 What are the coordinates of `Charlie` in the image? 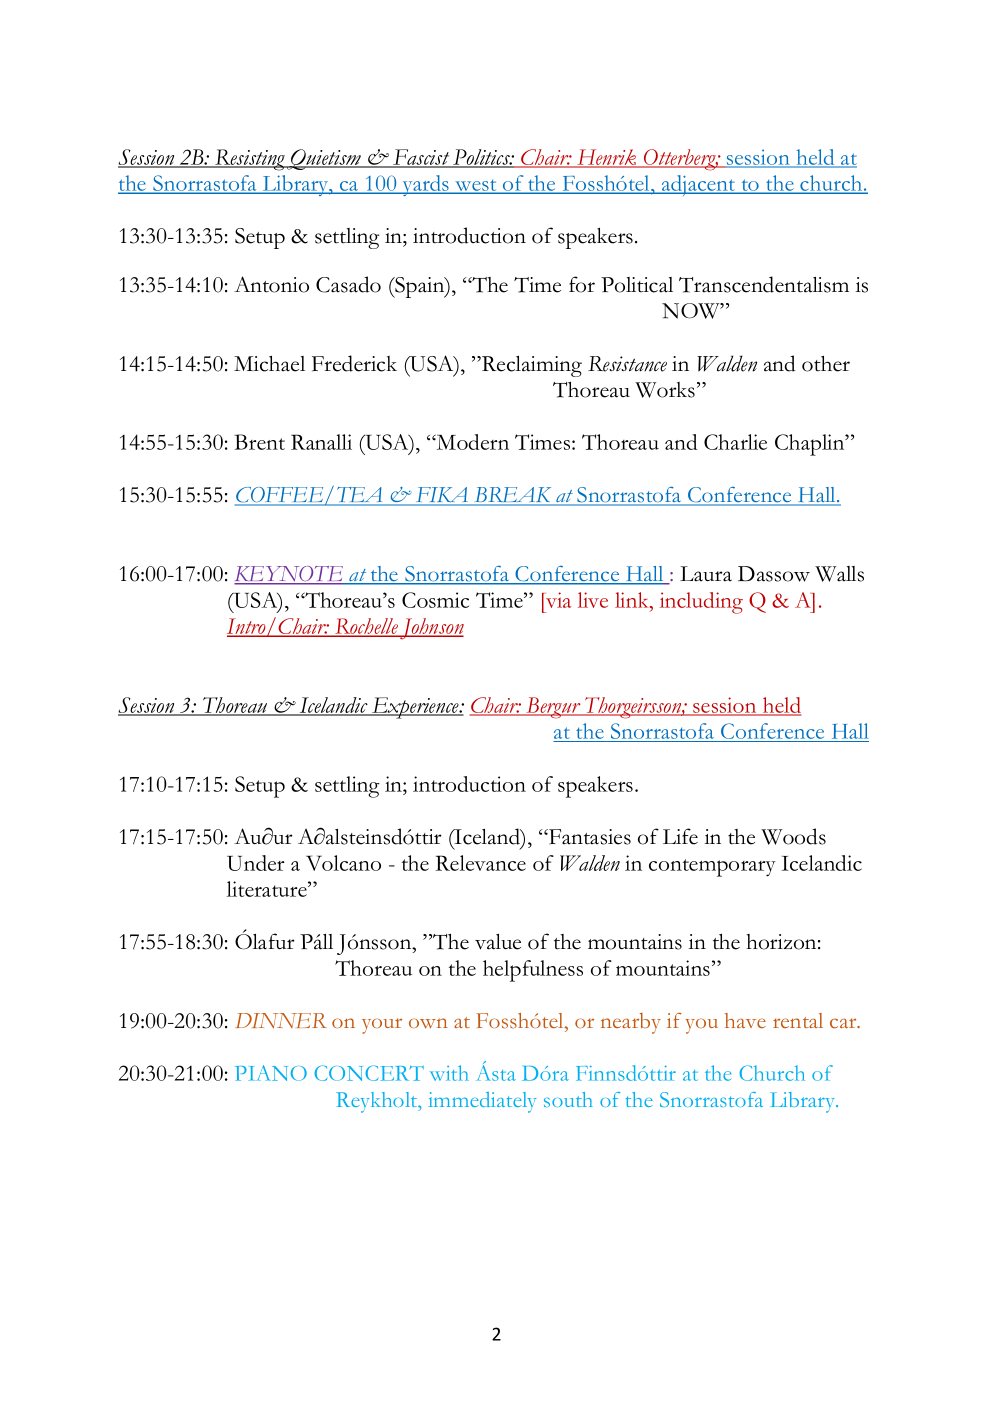 It's located at (735, 442).
